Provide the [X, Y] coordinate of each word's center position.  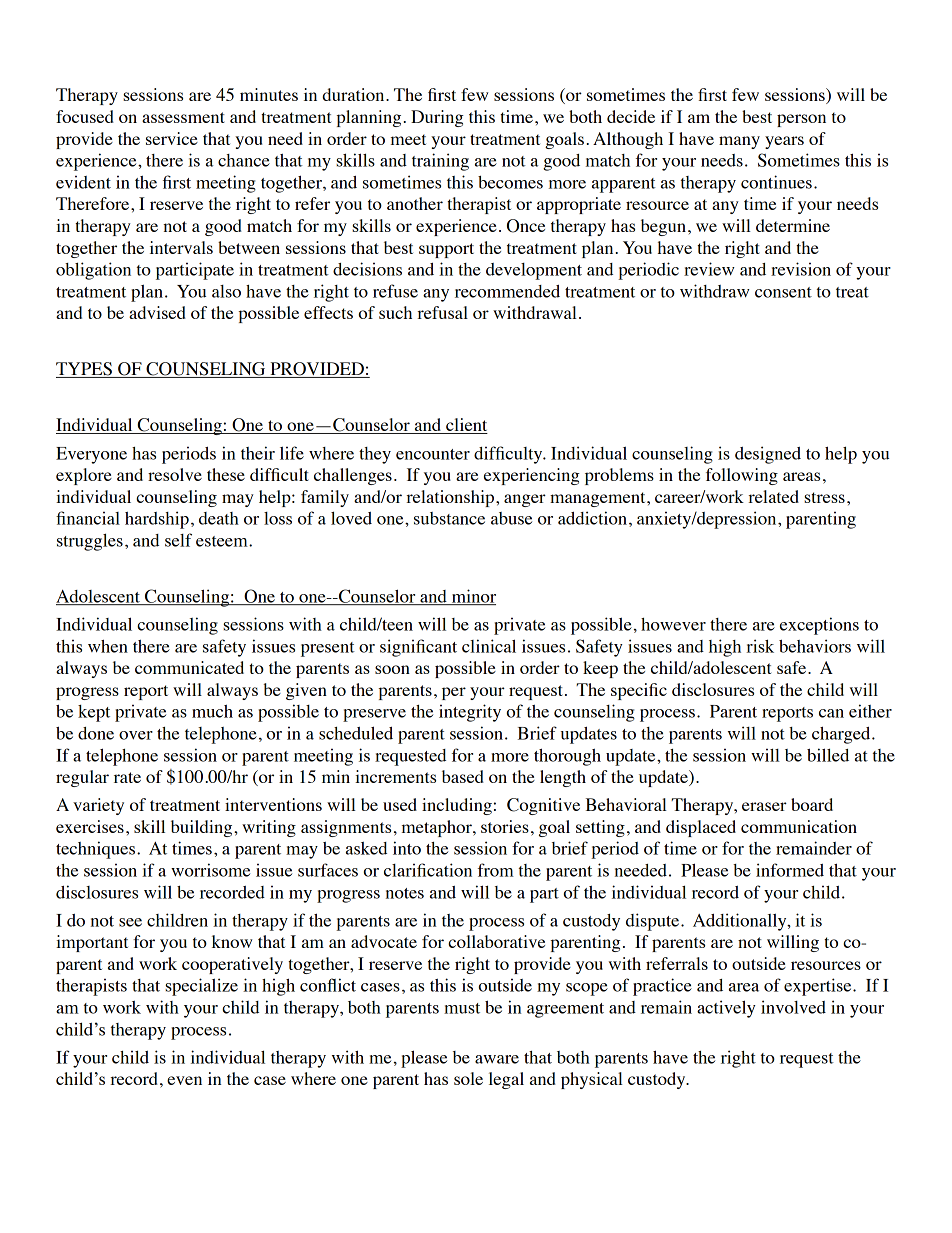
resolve [175, 474]
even [184, 1080]
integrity [470, 713]
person [801, 120]
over [136, 735]
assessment [183, 117]
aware [497, 1059]
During [437, 118]
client [466, 426]
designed [768, 455]
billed [828, 755]
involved [793, 1007]
